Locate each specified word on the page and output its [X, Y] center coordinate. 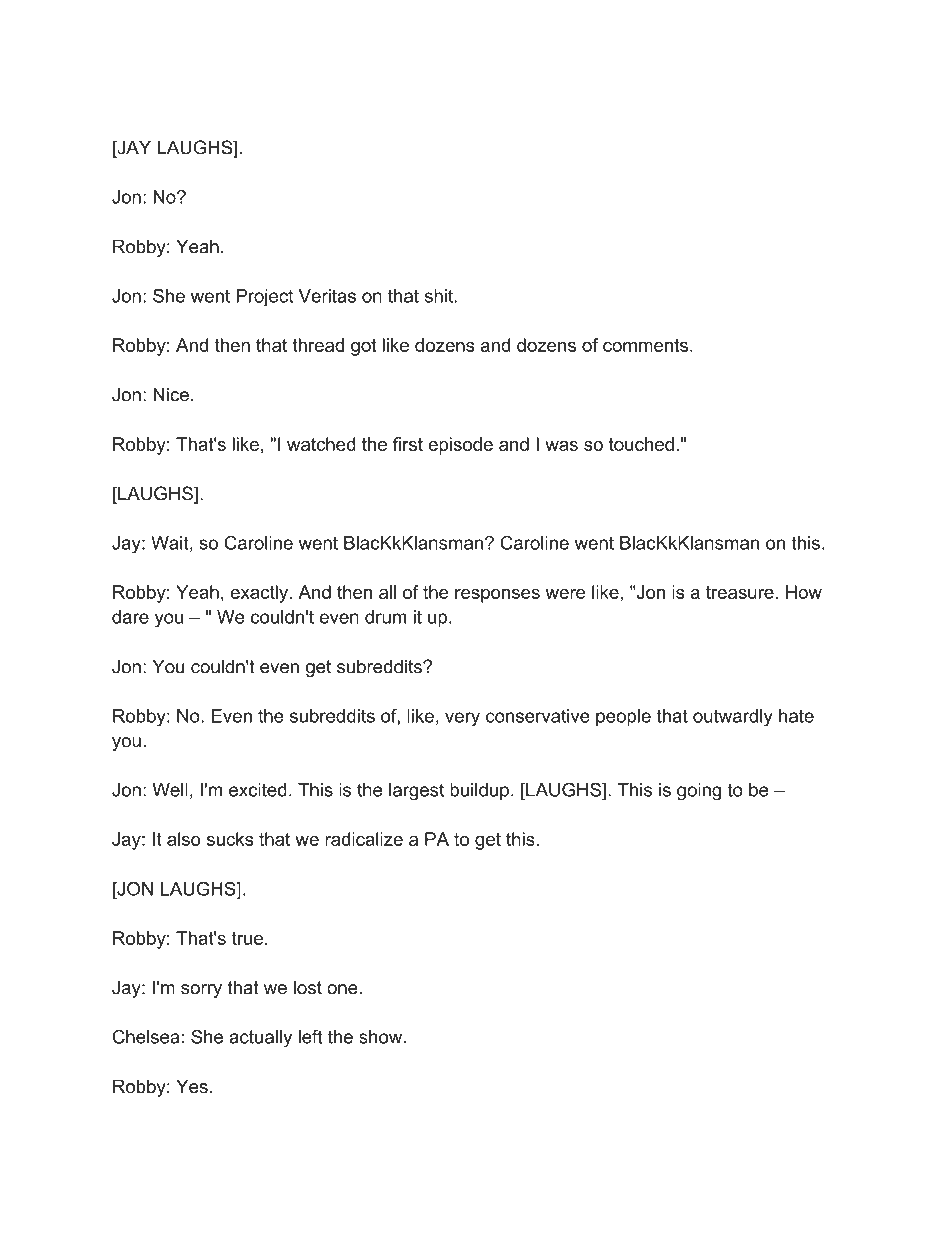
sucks [230, 839]
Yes [192, 1086]
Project [264, 298]
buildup [479, 791]
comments [647, 345]
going [699, 792]
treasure [740, 592]
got [363, 347]
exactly [261, 594]
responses [497, 596]
